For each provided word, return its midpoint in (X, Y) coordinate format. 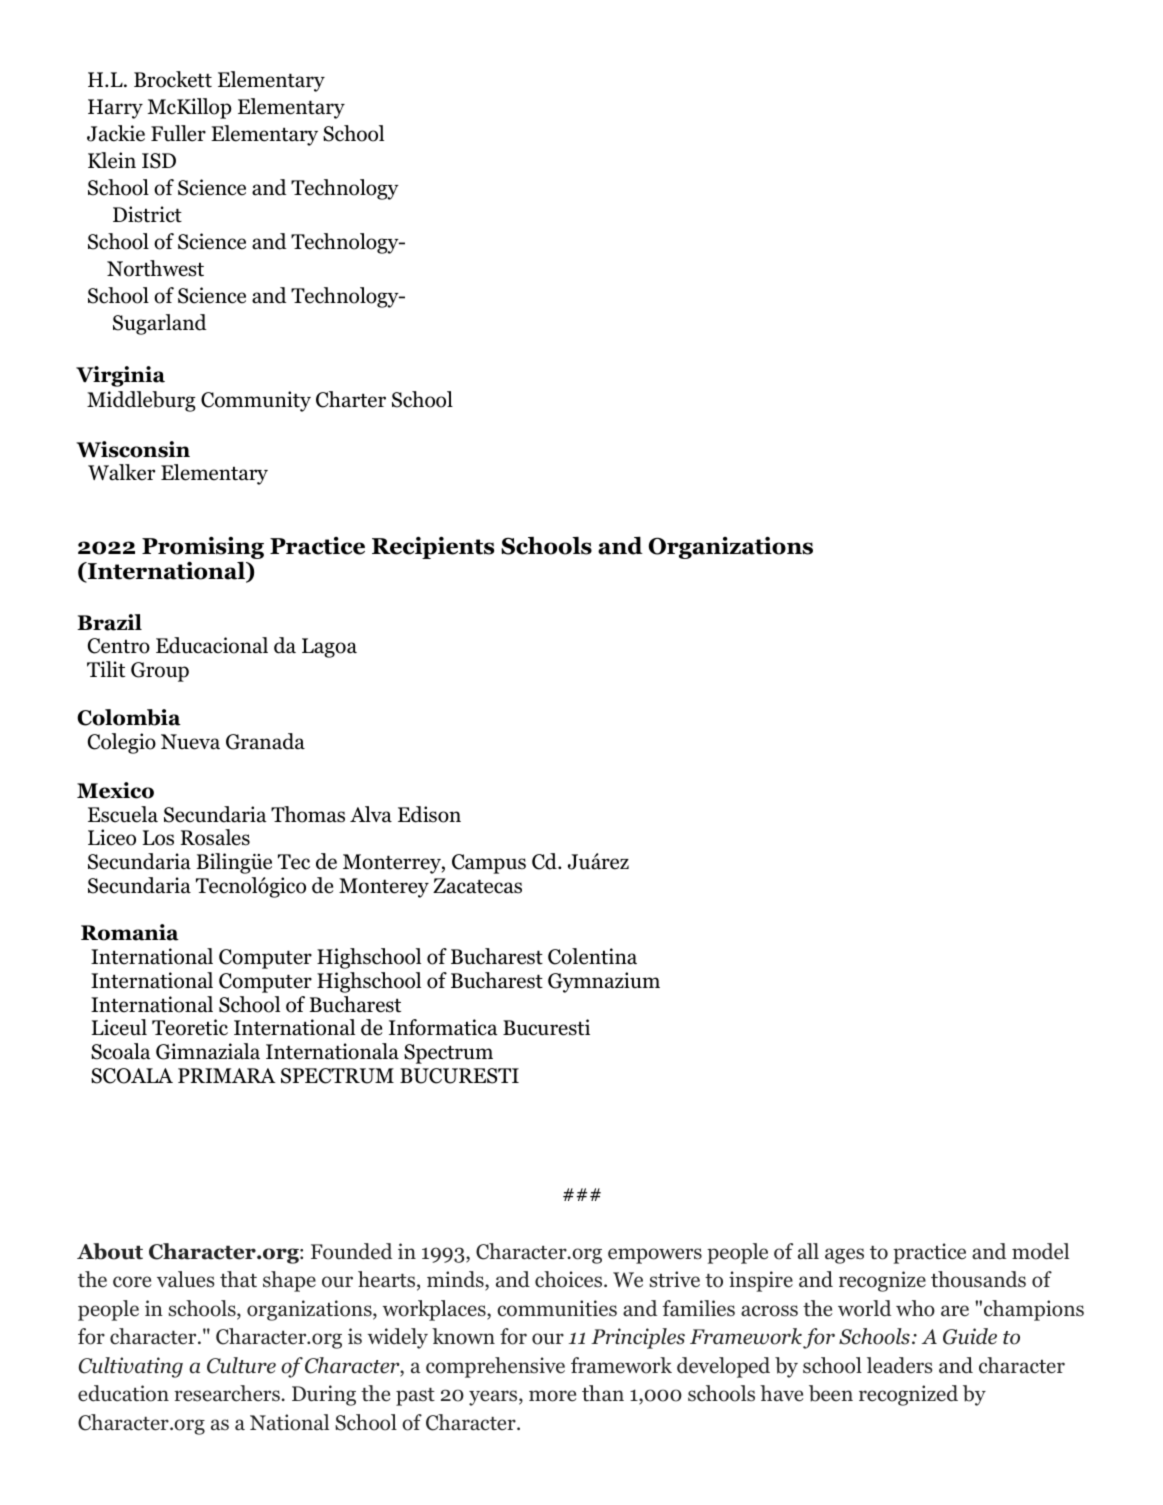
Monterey (384, 888)
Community (256, 401)
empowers (655, 1256)
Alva (371, 814)
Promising (203, 549)
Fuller (178, 133)
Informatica (443, 1027)
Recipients (433, 548)
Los (158, 838)
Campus (489, 864)
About (110, 1251)
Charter (351, 399)
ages (844, 1256)
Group (160, 672)
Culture (241, 1365)
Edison (429, 814)
